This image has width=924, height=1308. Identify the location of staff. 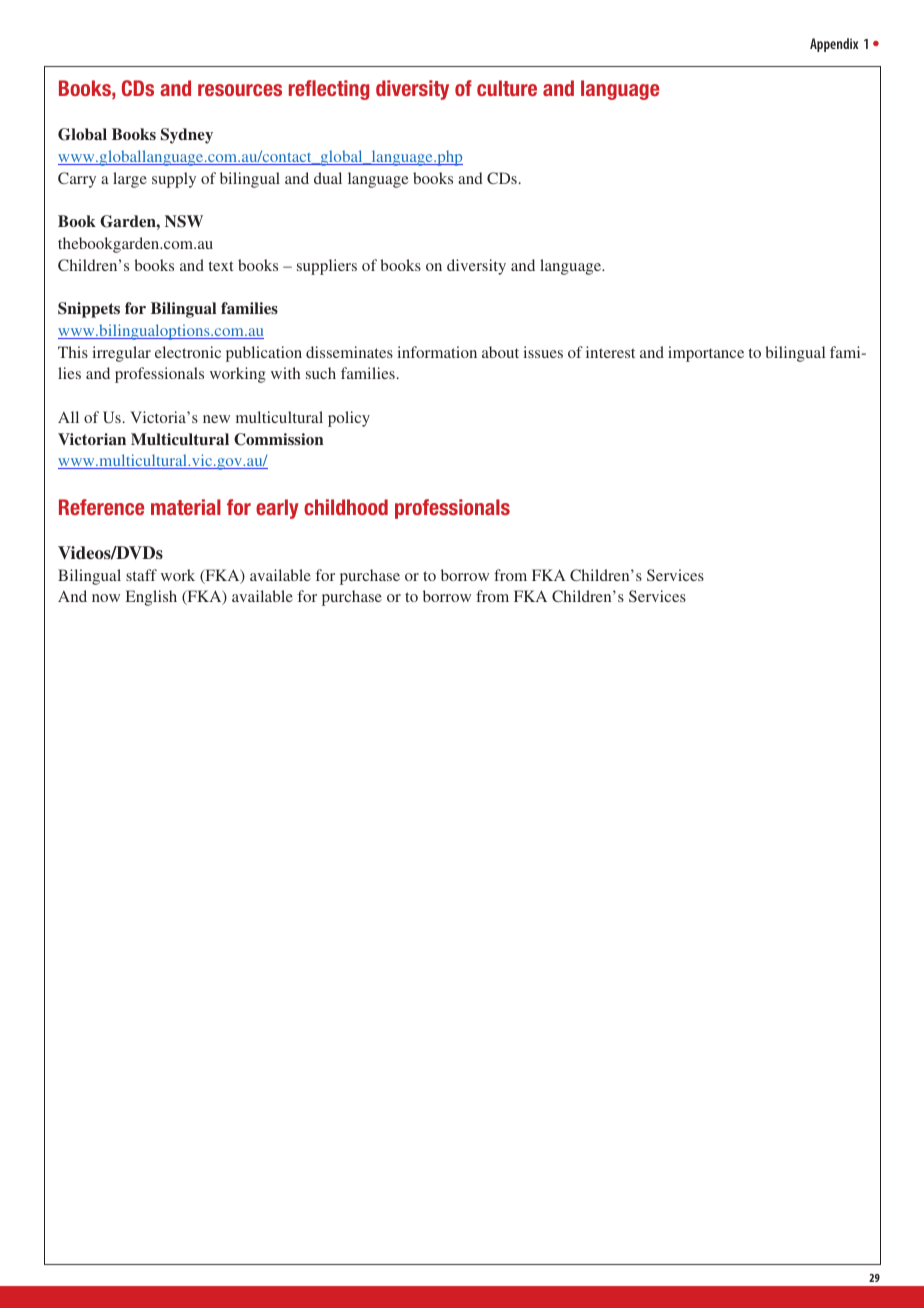
(141, 575).
